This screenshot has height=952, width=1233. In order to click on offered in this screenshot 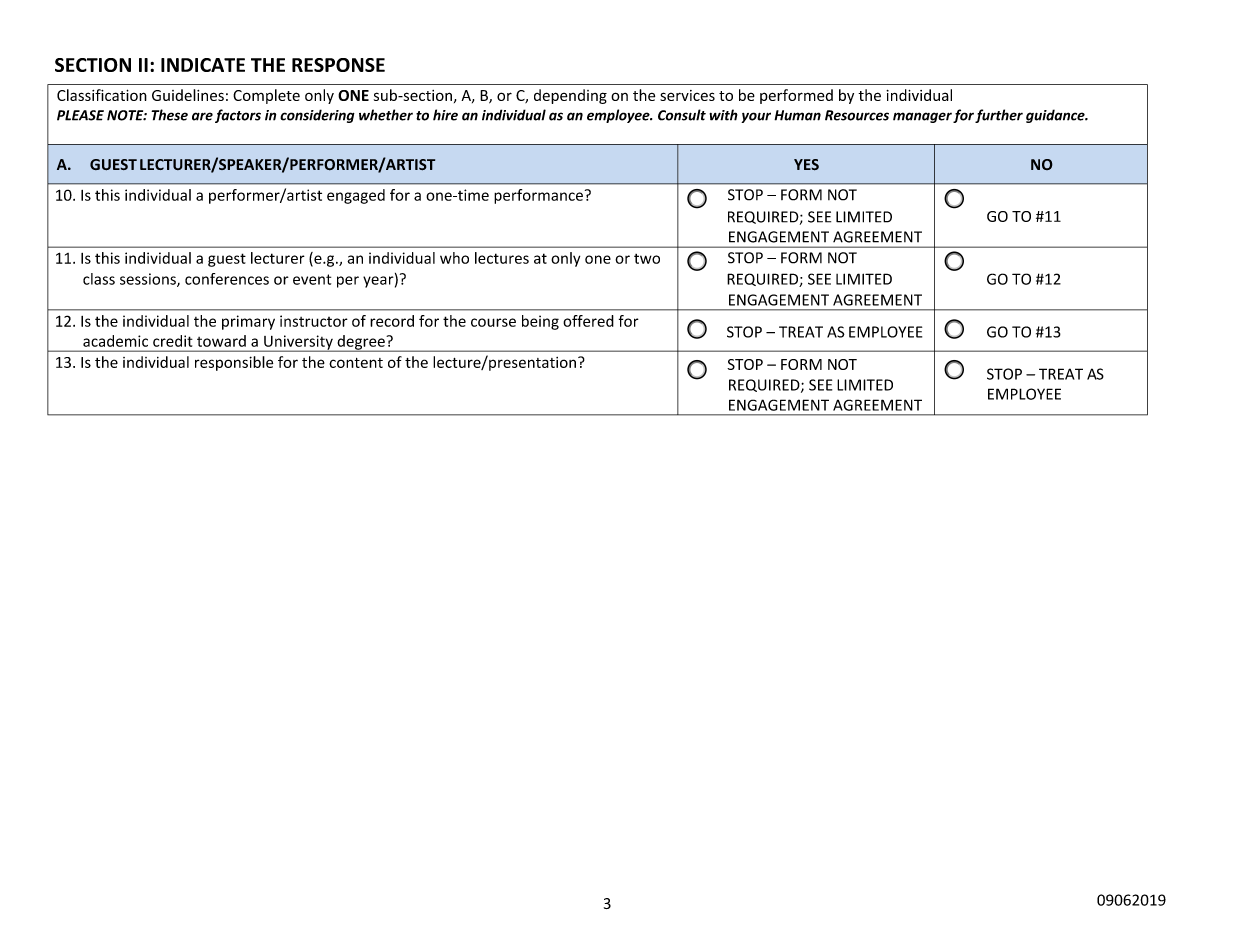, I will do `click(588, 321)`.
